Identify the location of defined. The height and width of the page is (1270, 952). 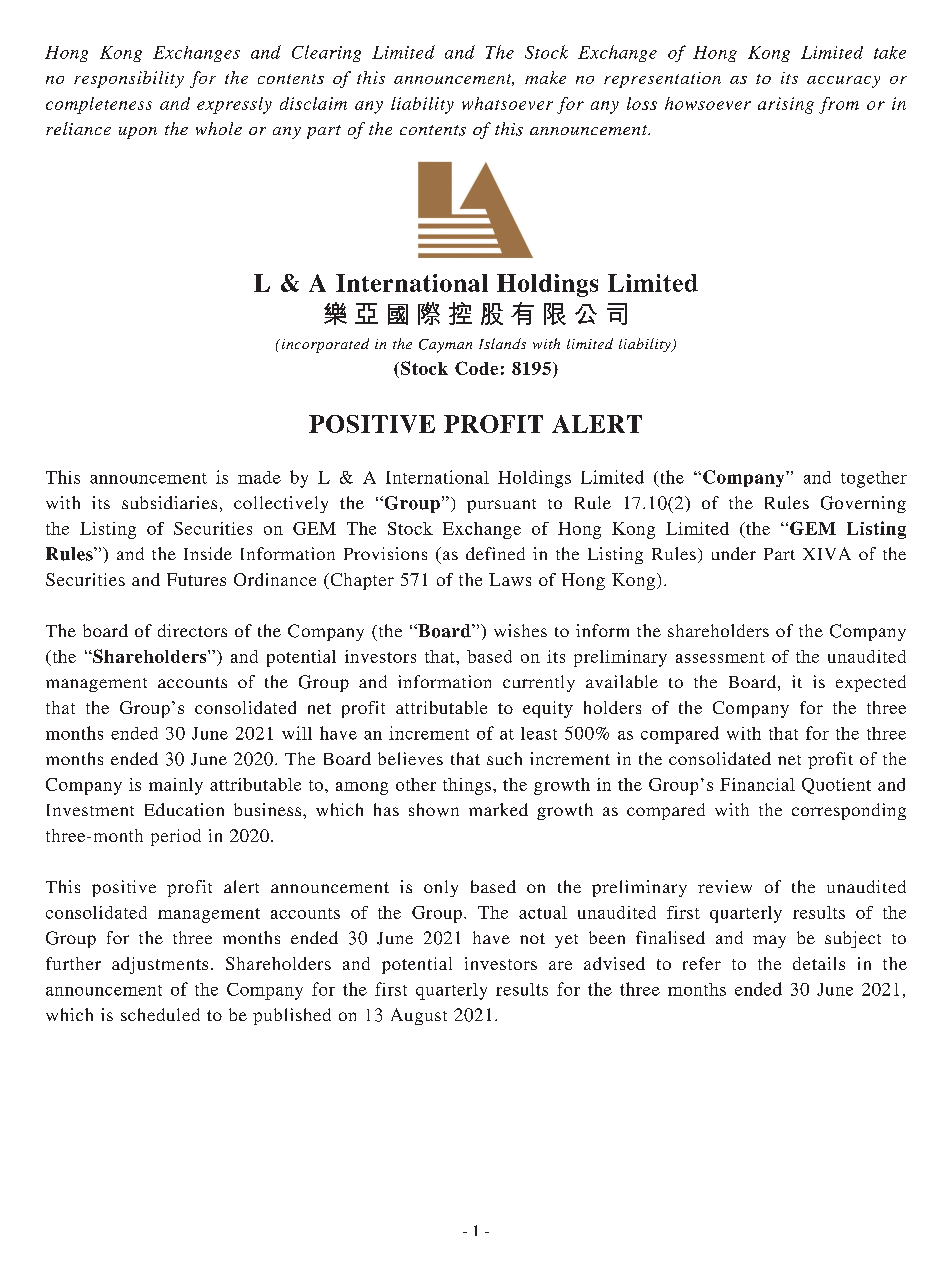
(495, 553).
